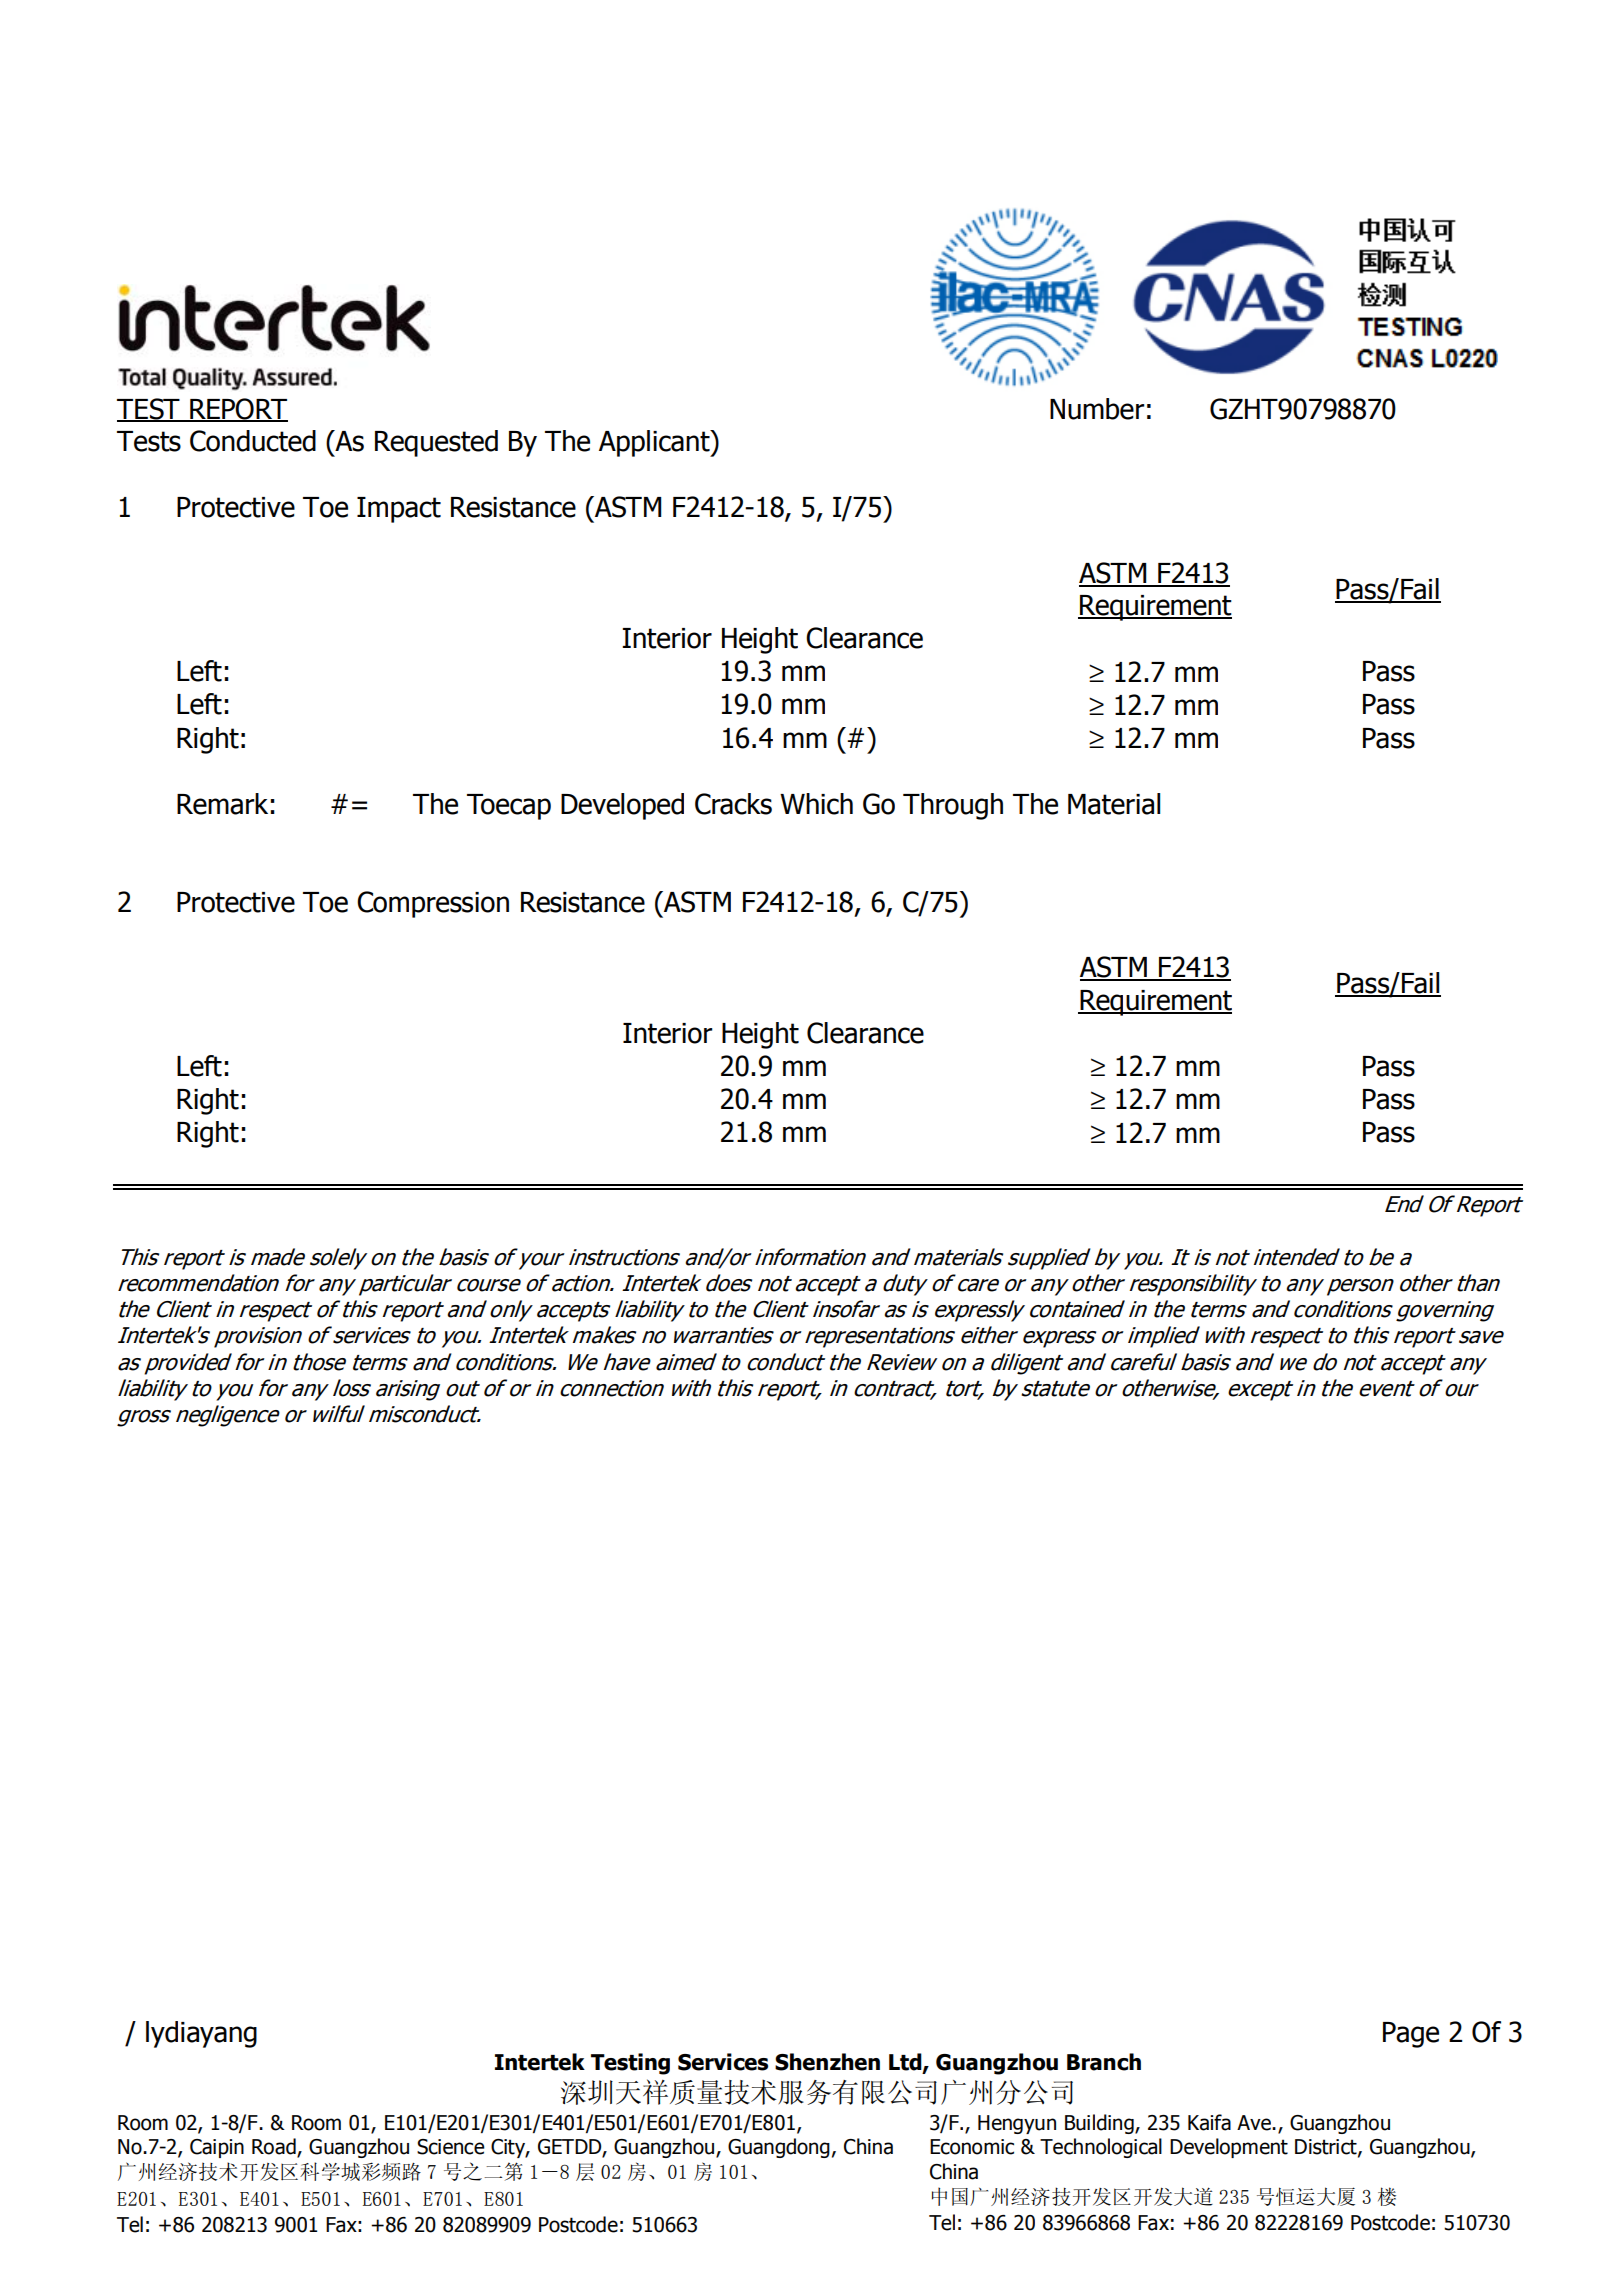  What do you see at coordinates (1097, 409) in the page?
I see `Number` at bounding box center [1097, 409].
